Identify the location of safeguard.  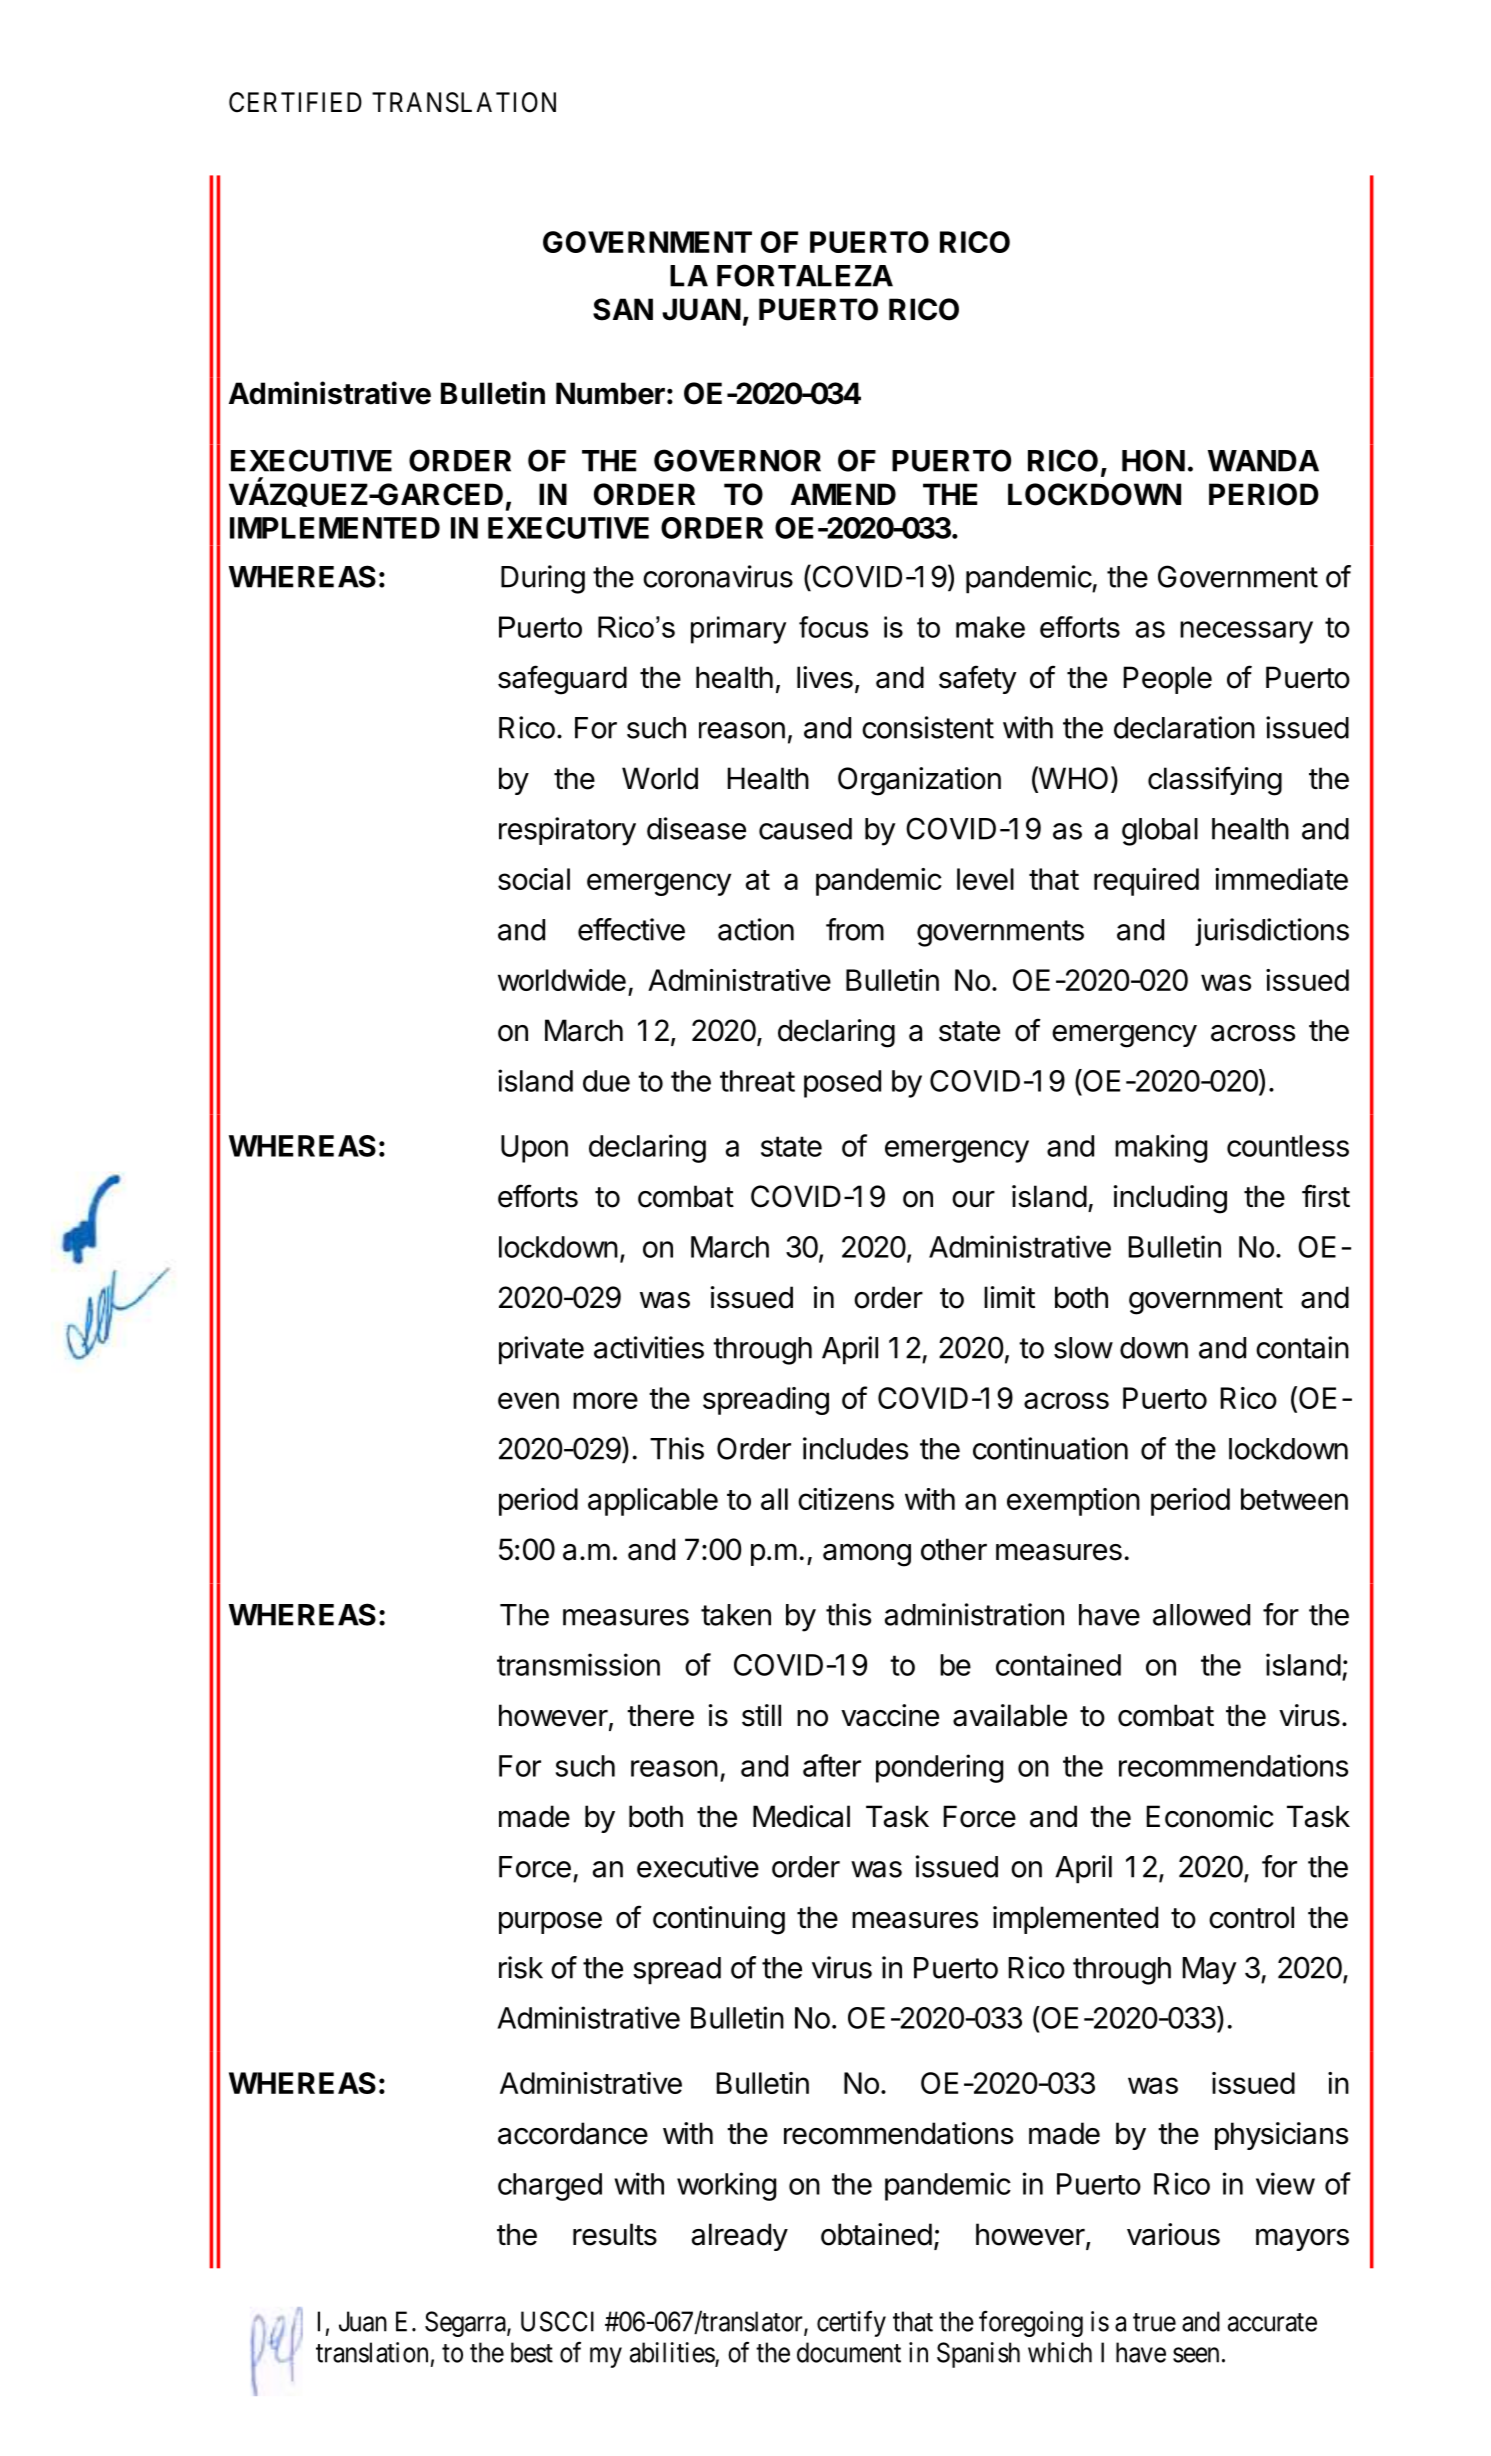
(562, 680).
